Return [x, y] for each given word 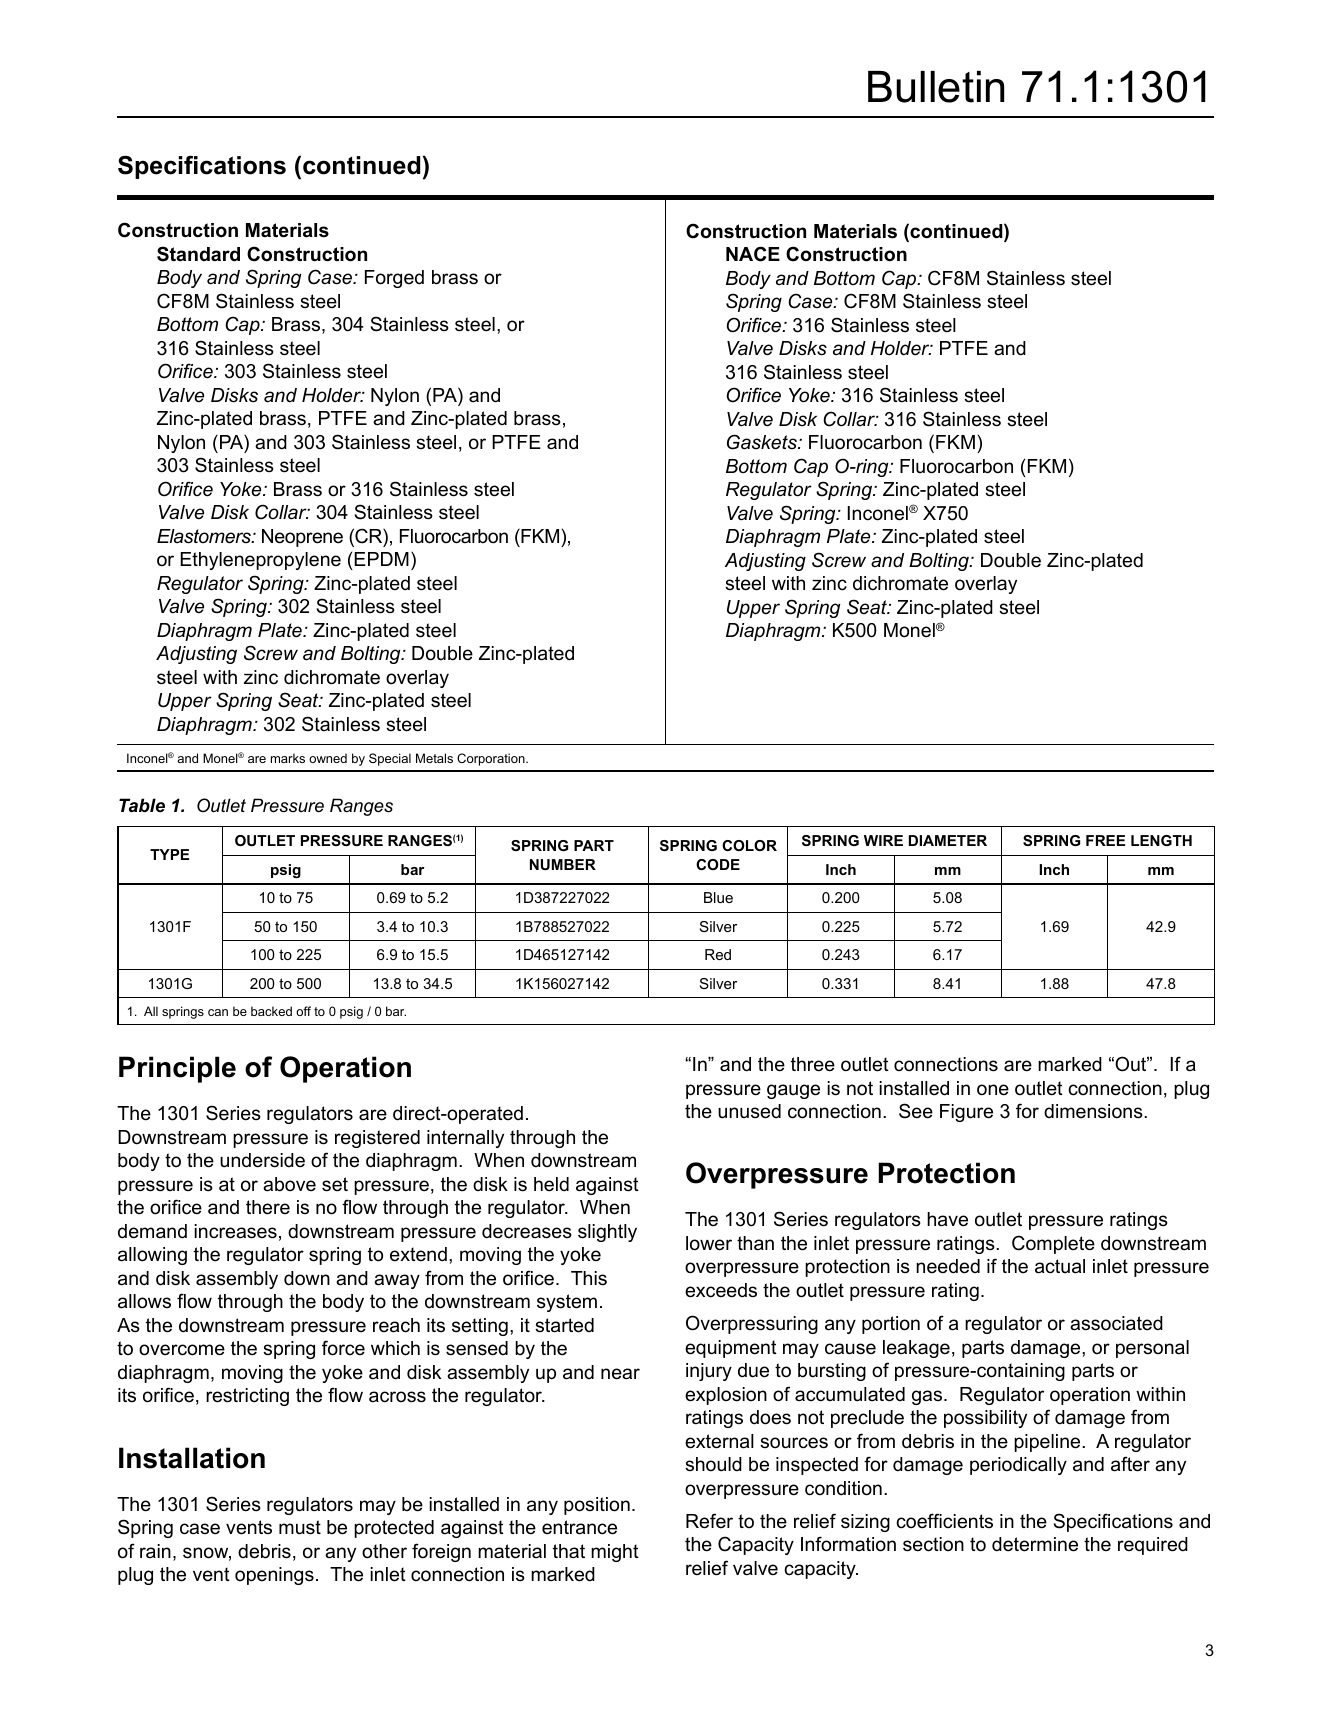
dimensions [1094, 1111]
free [1105, 840]
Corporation [492, 759]
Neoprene [302, 538]
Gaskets [763, 442]
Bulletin [936, 87]
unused [749, 1111]
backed [271, 1011]
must [300, 1527]
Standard [198, 254]
